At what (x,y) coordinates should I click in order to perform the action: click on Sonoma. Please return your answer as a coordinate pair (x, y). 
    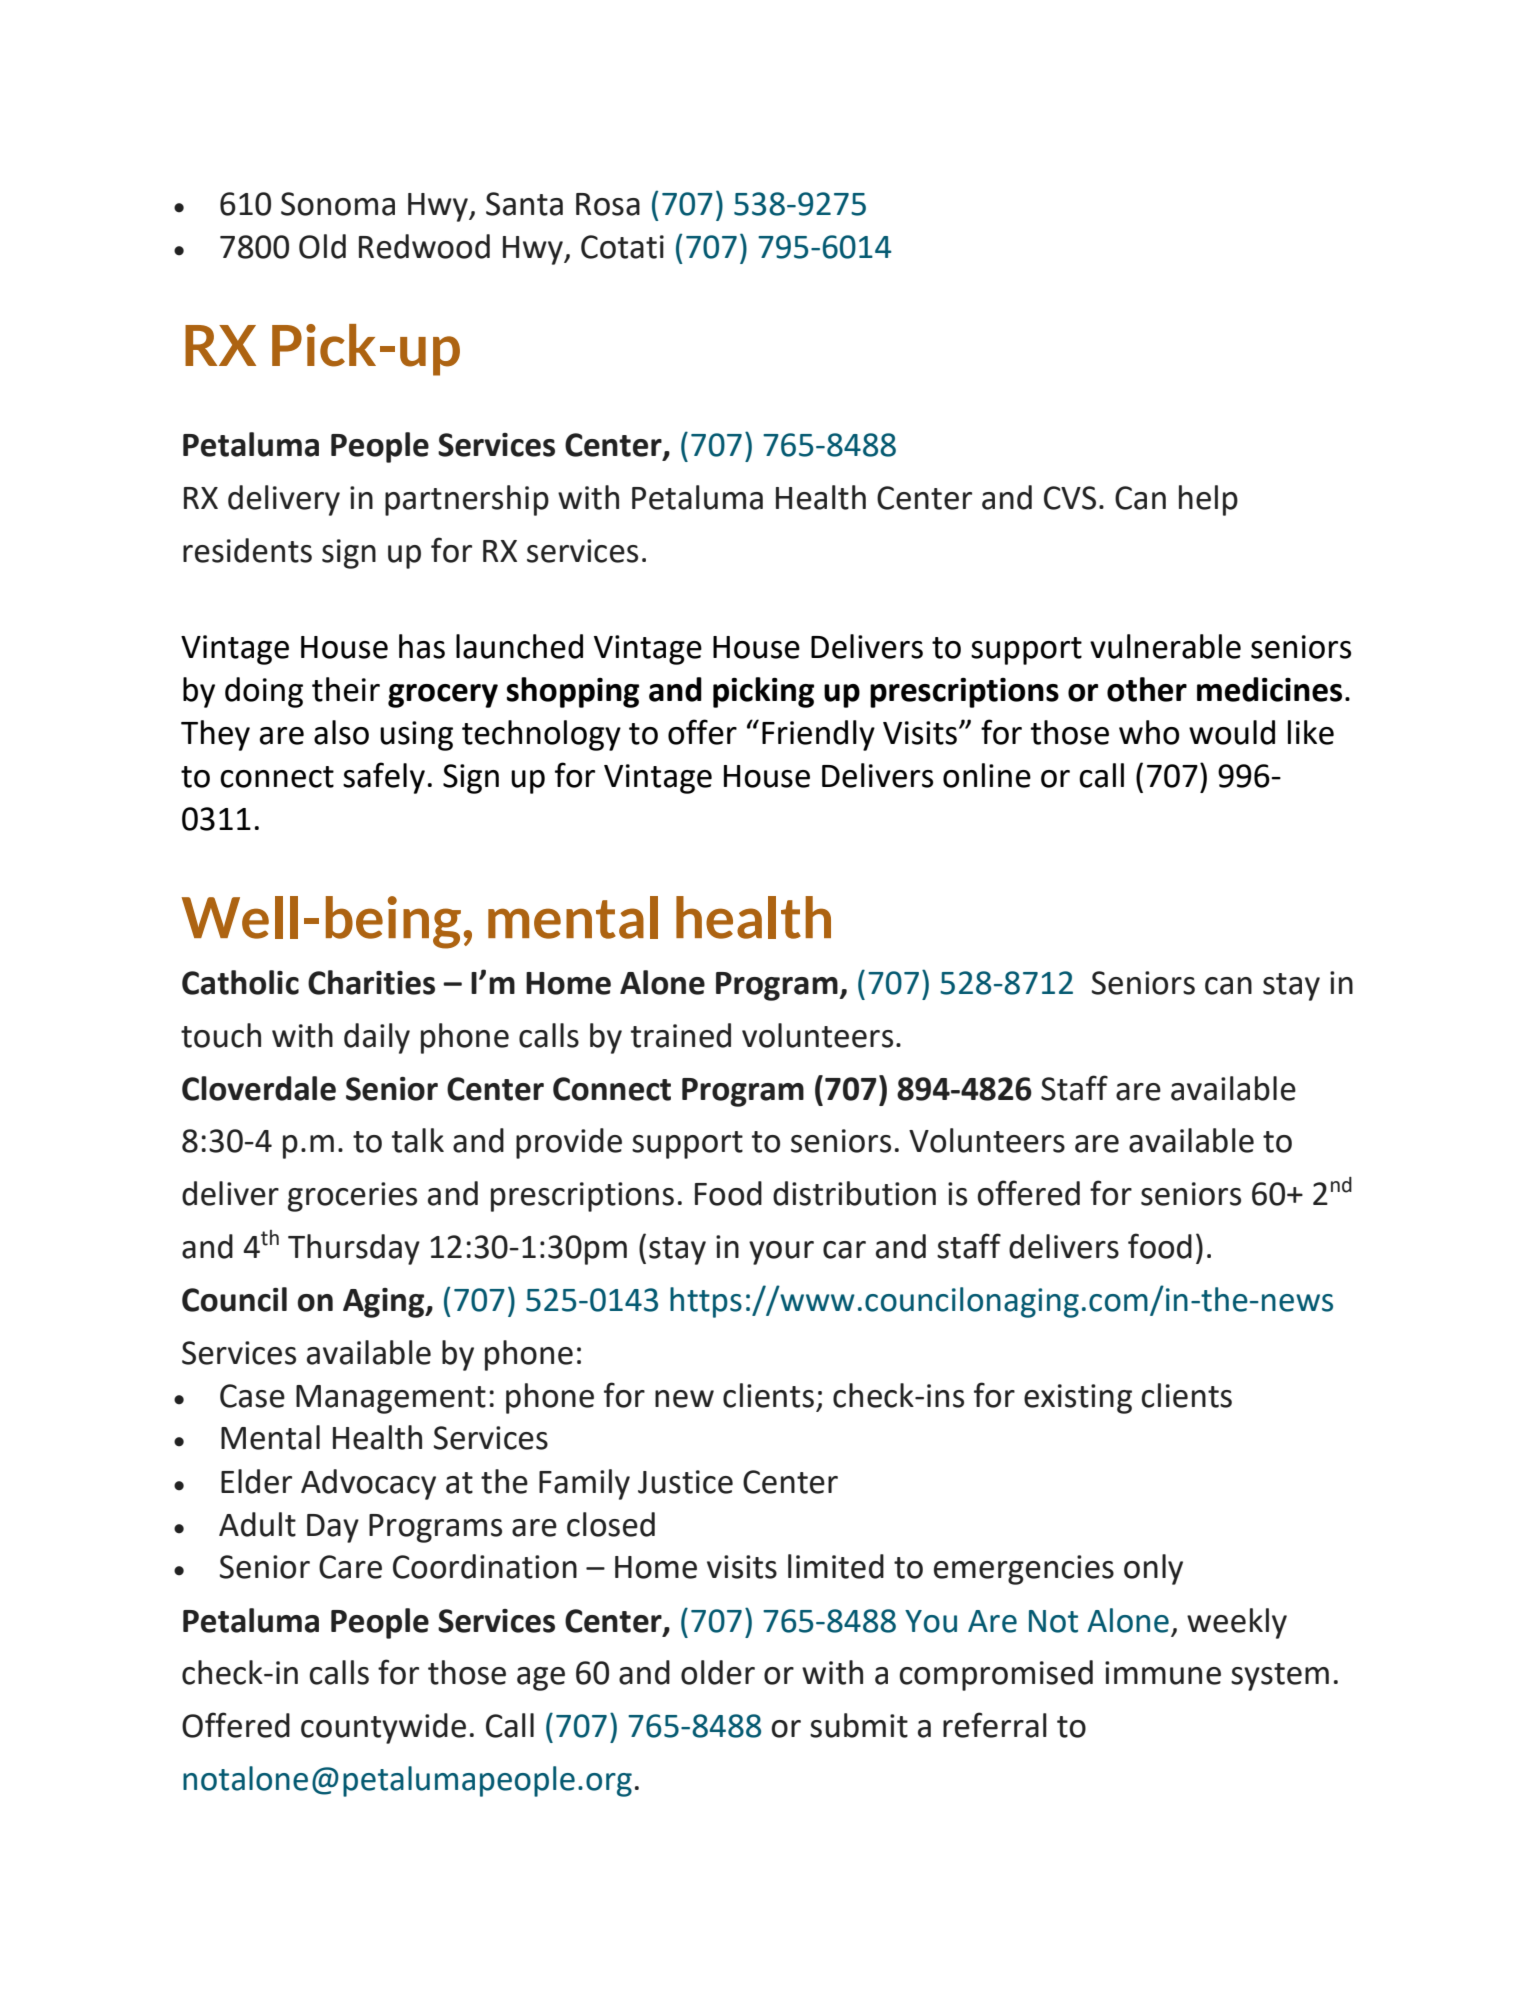
    Looking at the image, I should click on (338, 204).
